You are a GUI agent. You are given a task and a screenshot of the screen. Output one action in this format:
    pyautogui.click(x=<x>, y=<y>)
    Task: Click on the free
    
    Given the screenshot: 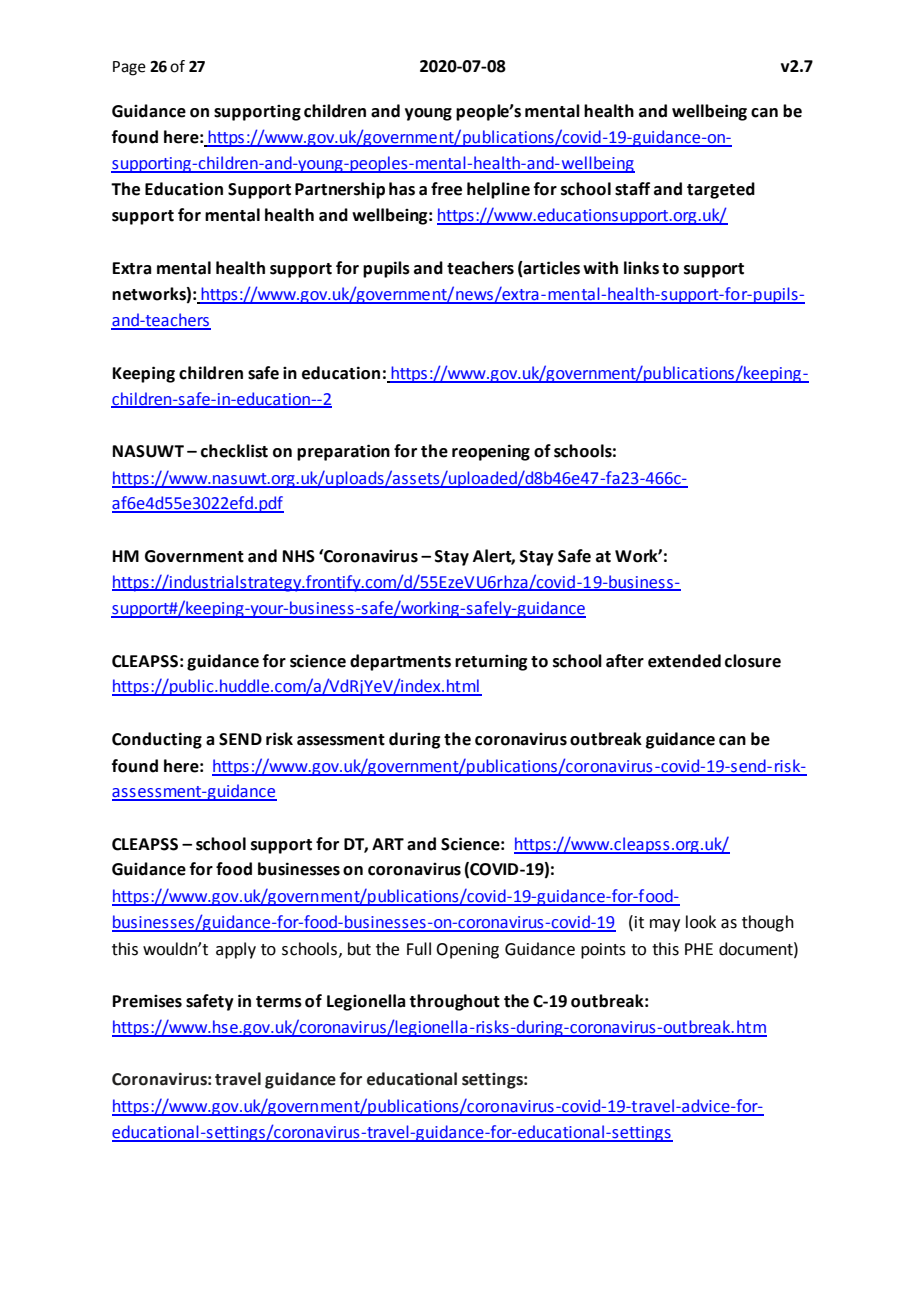 What is the action you would take?
    pyautogui.click(x=446, y=189)
